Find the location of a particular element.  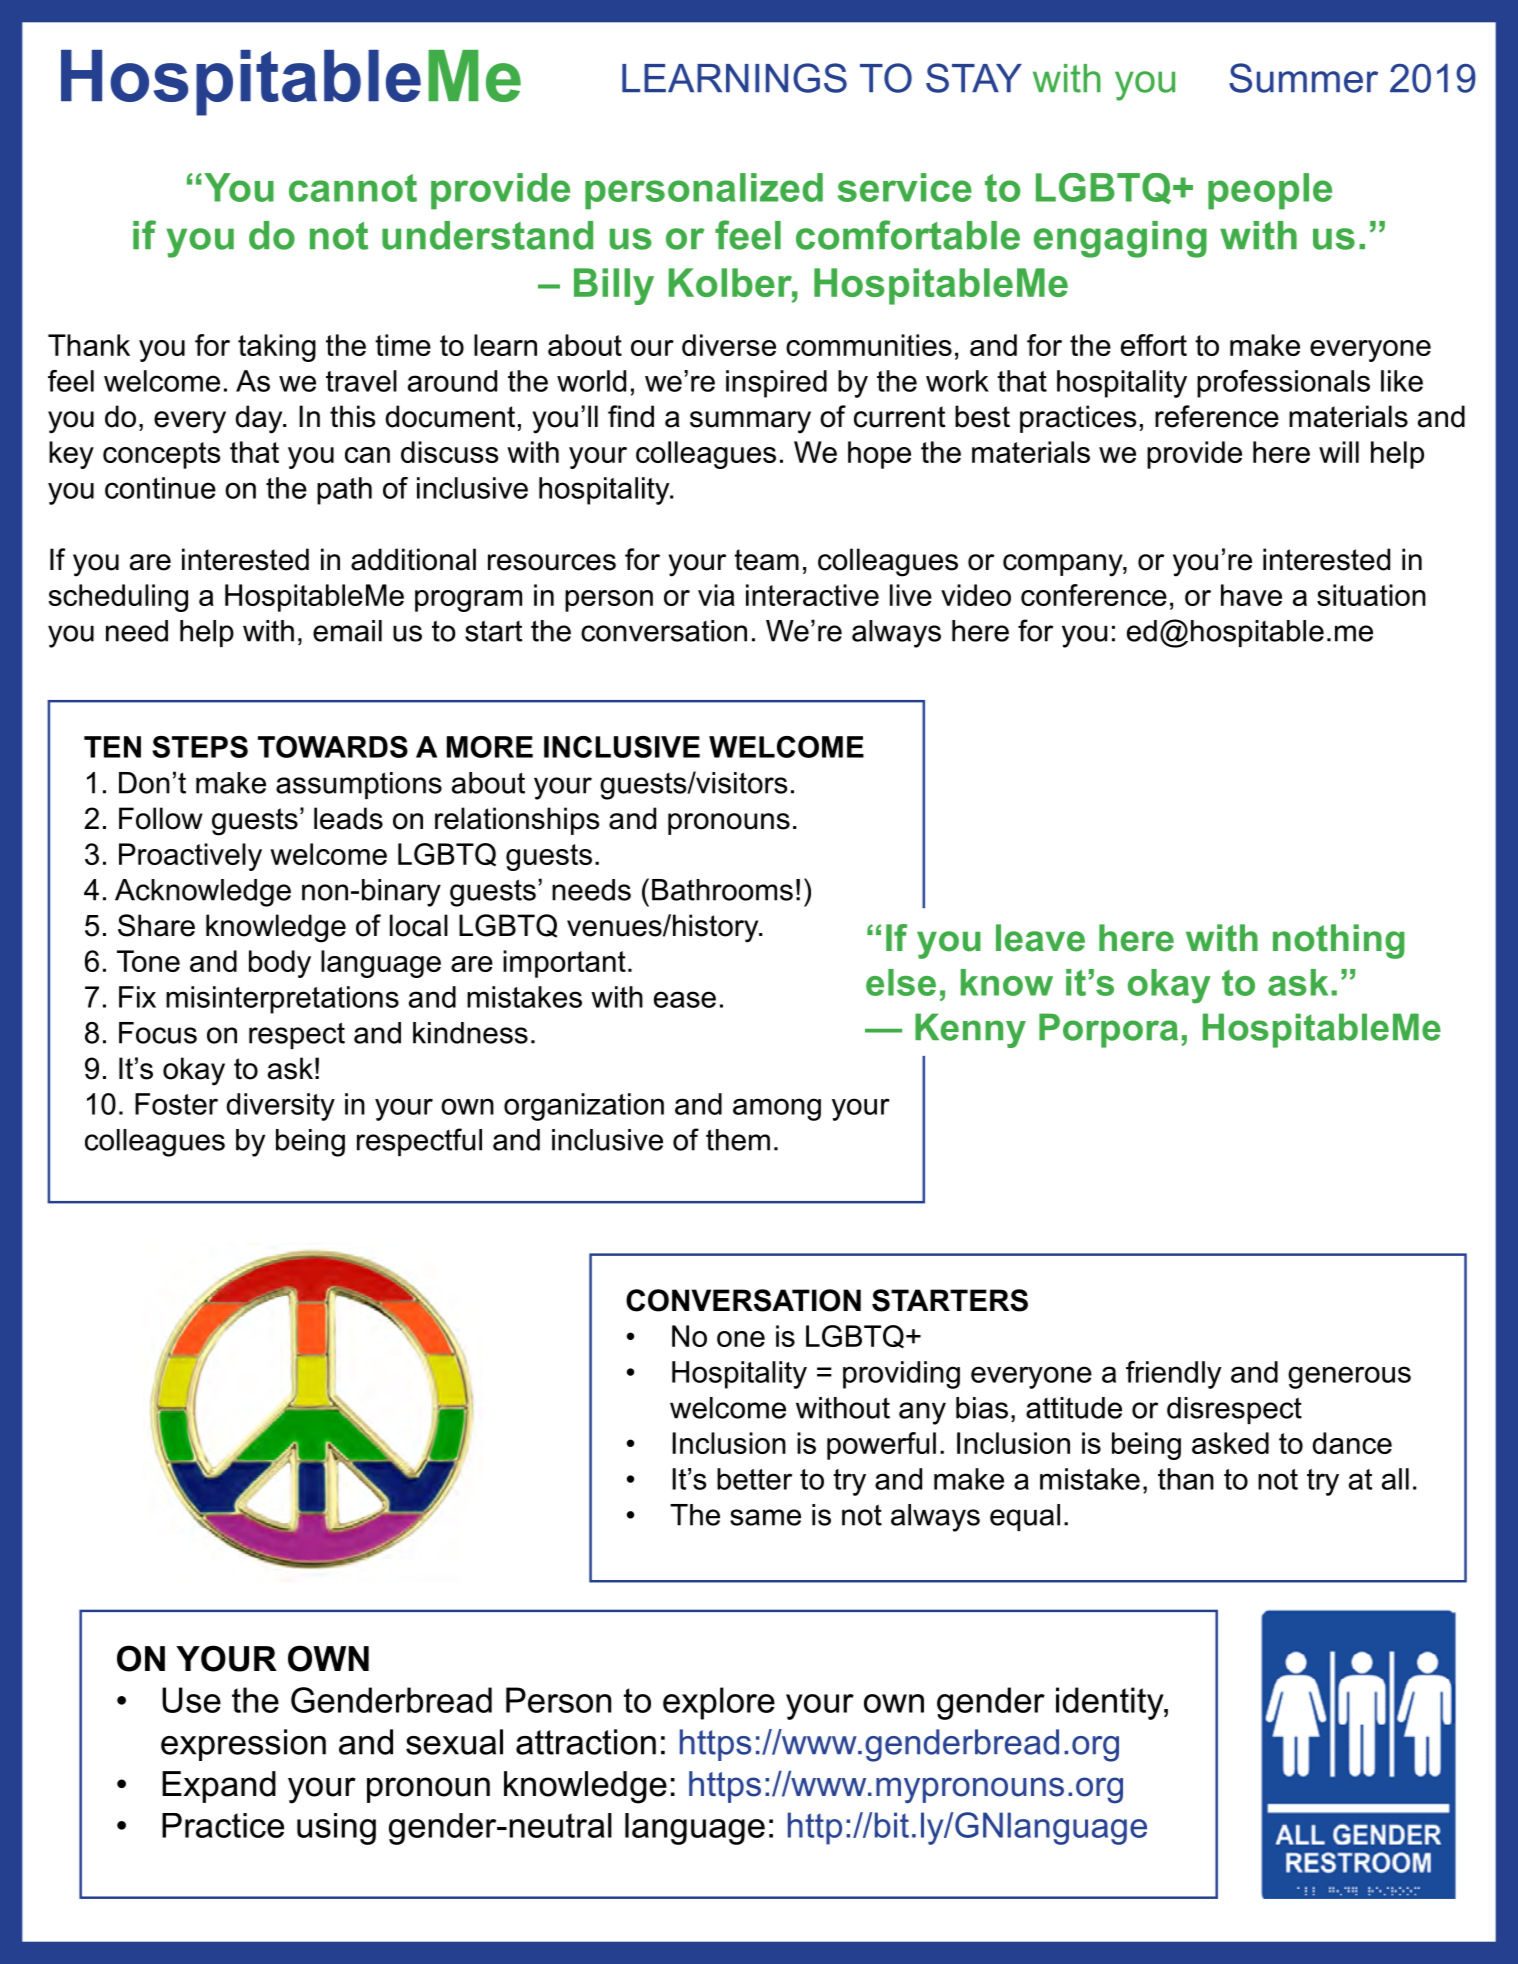

explore is located at coordinates (719, 1703).
